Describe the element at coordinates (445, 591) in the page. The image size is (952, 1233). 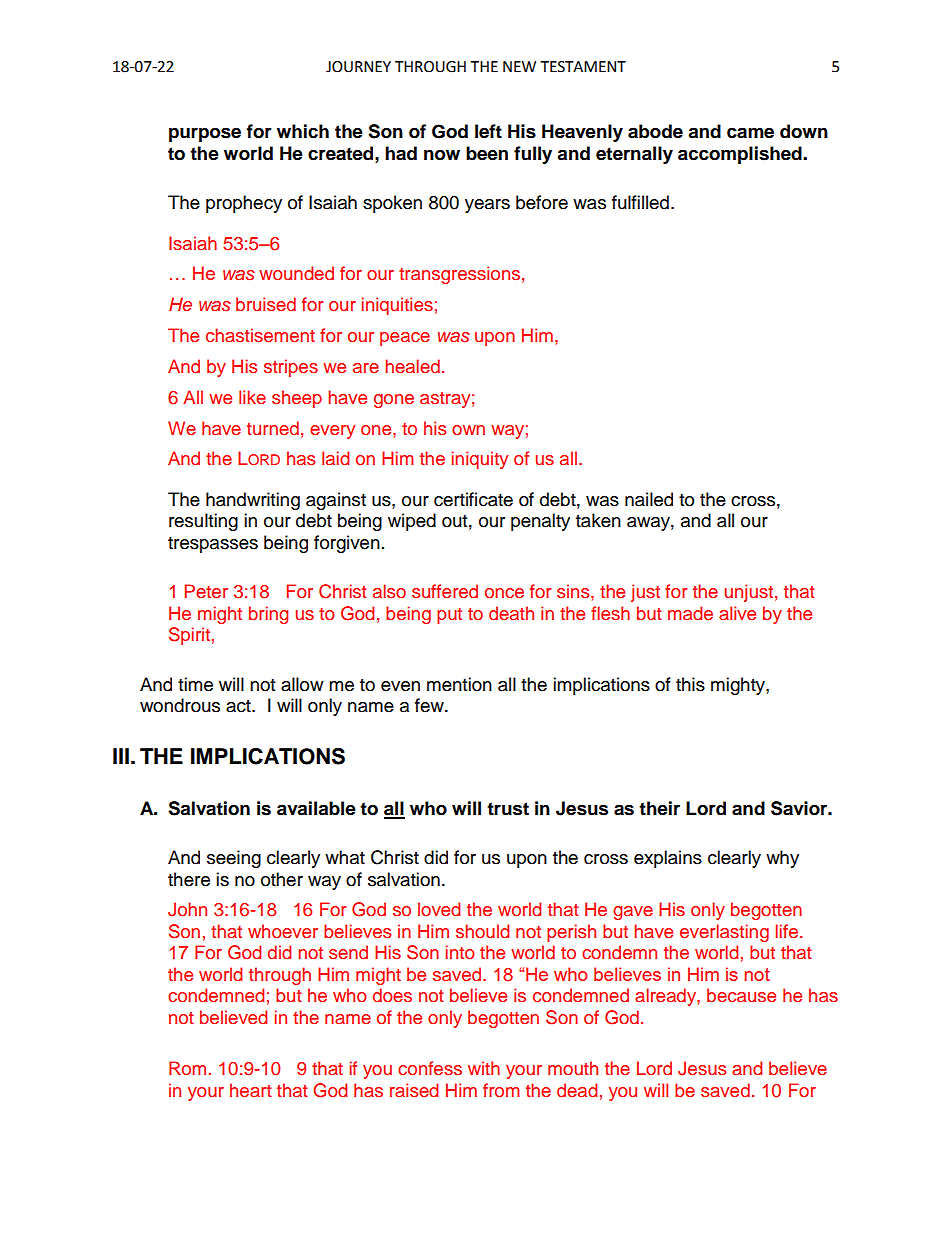
I see `suffered` at that location.
